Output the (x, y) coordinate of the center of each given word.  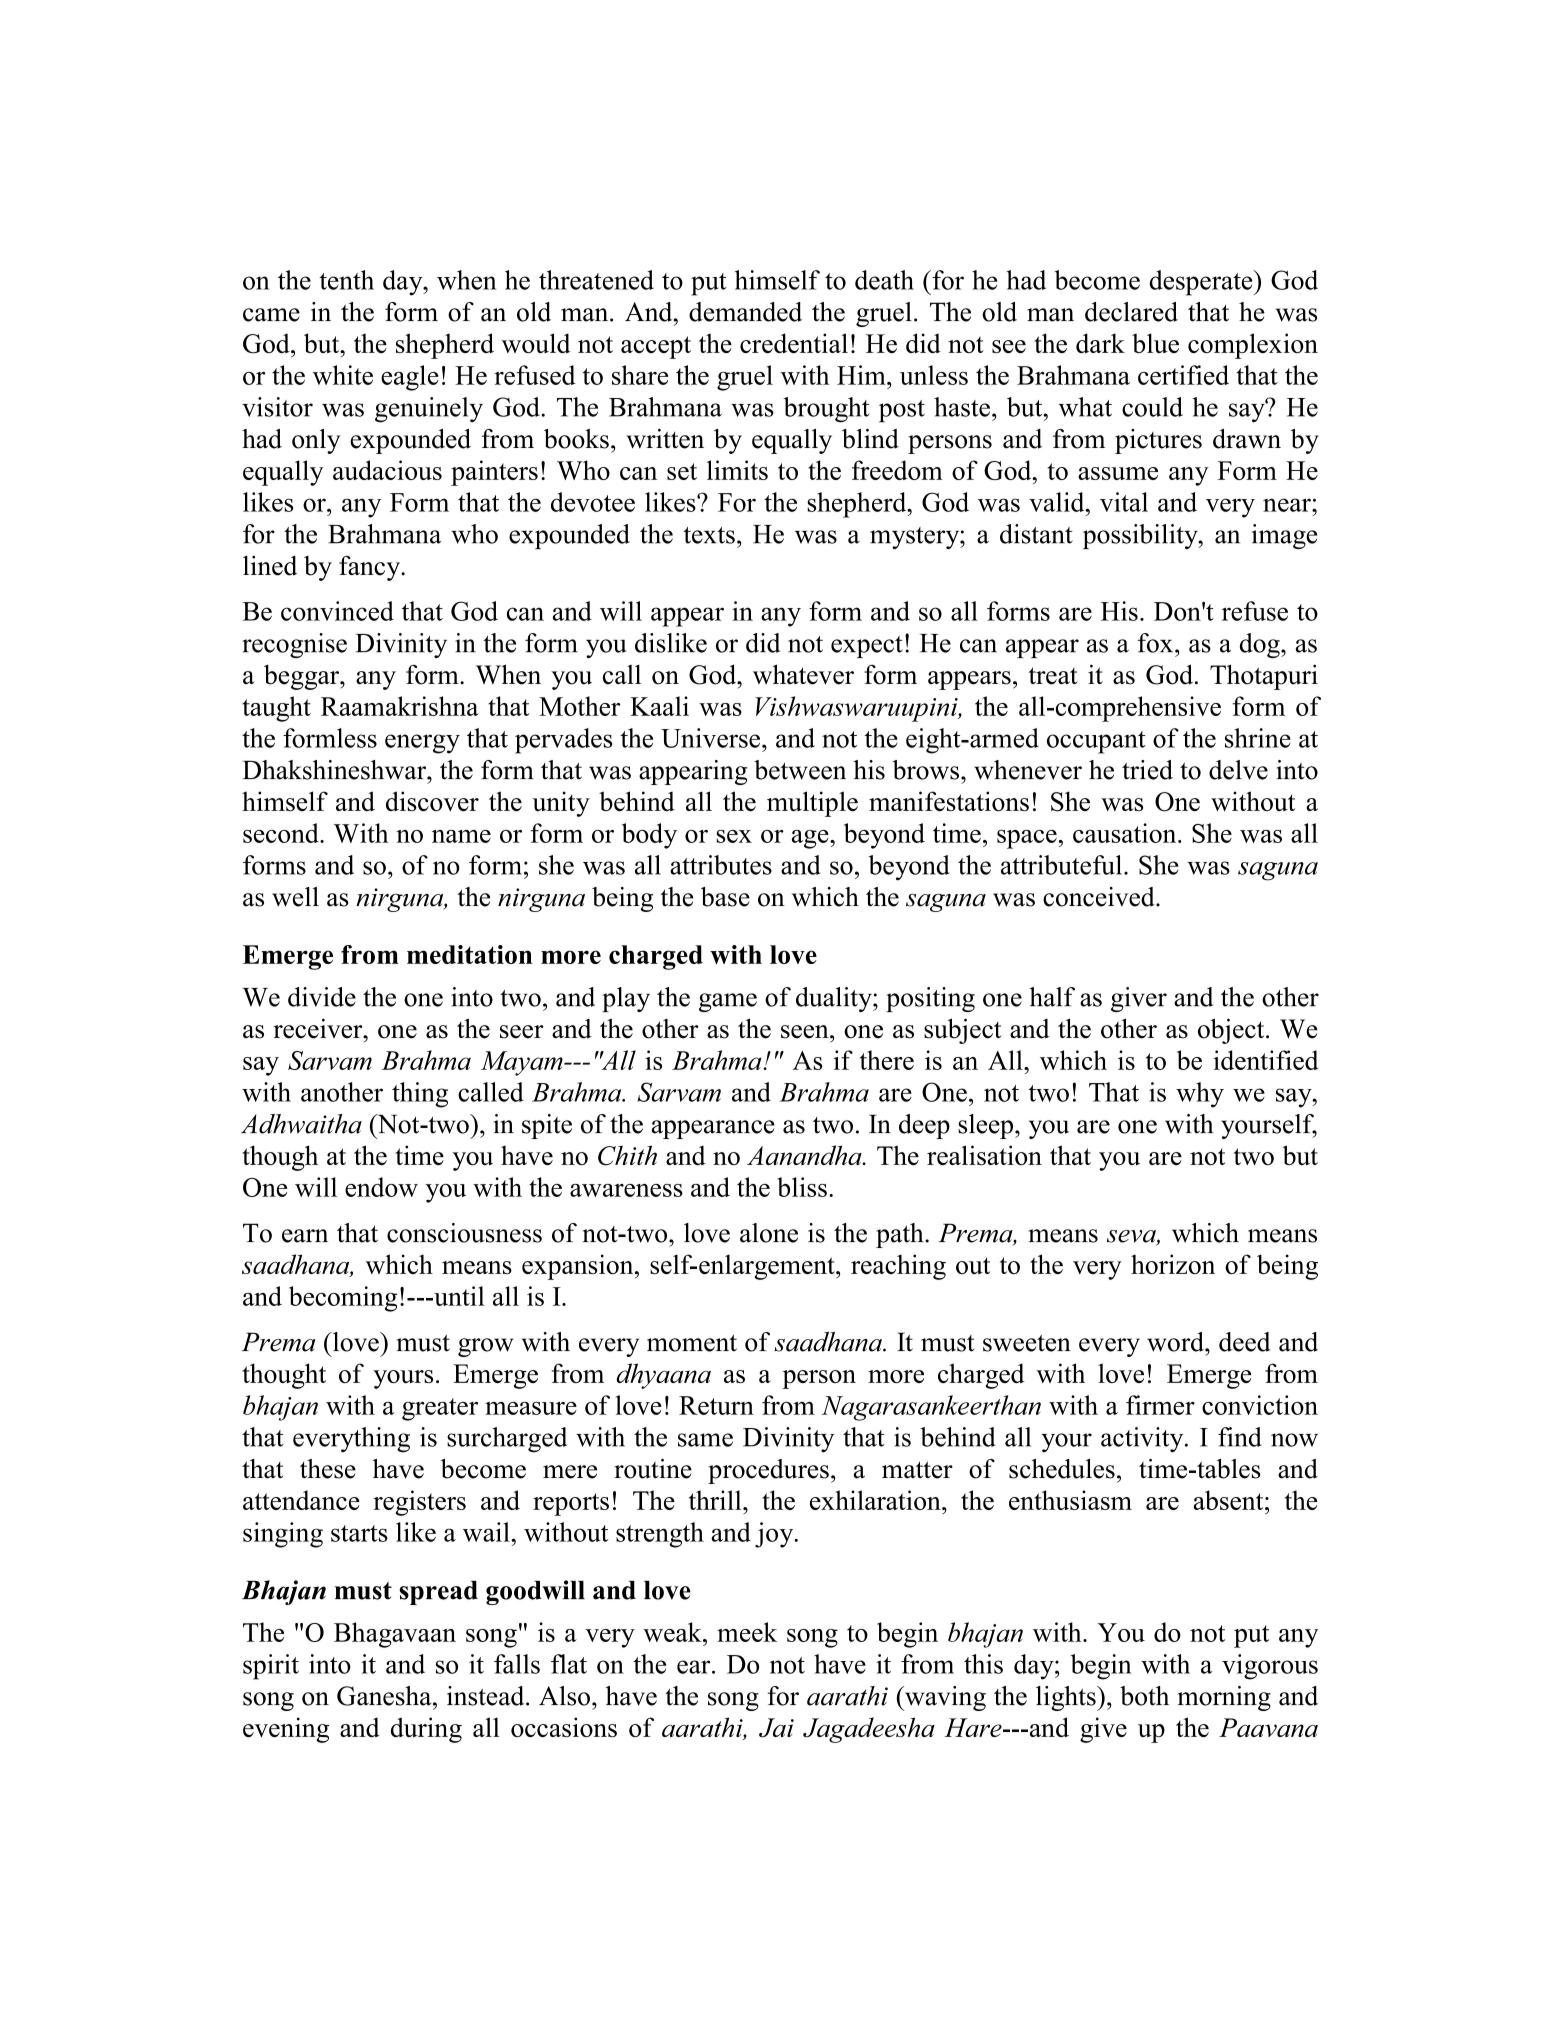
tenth (346, 280)
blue (1155, 343)
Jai (776, 1728)
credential (794, 343)
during (426, 1730)
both (1144, 1696)
